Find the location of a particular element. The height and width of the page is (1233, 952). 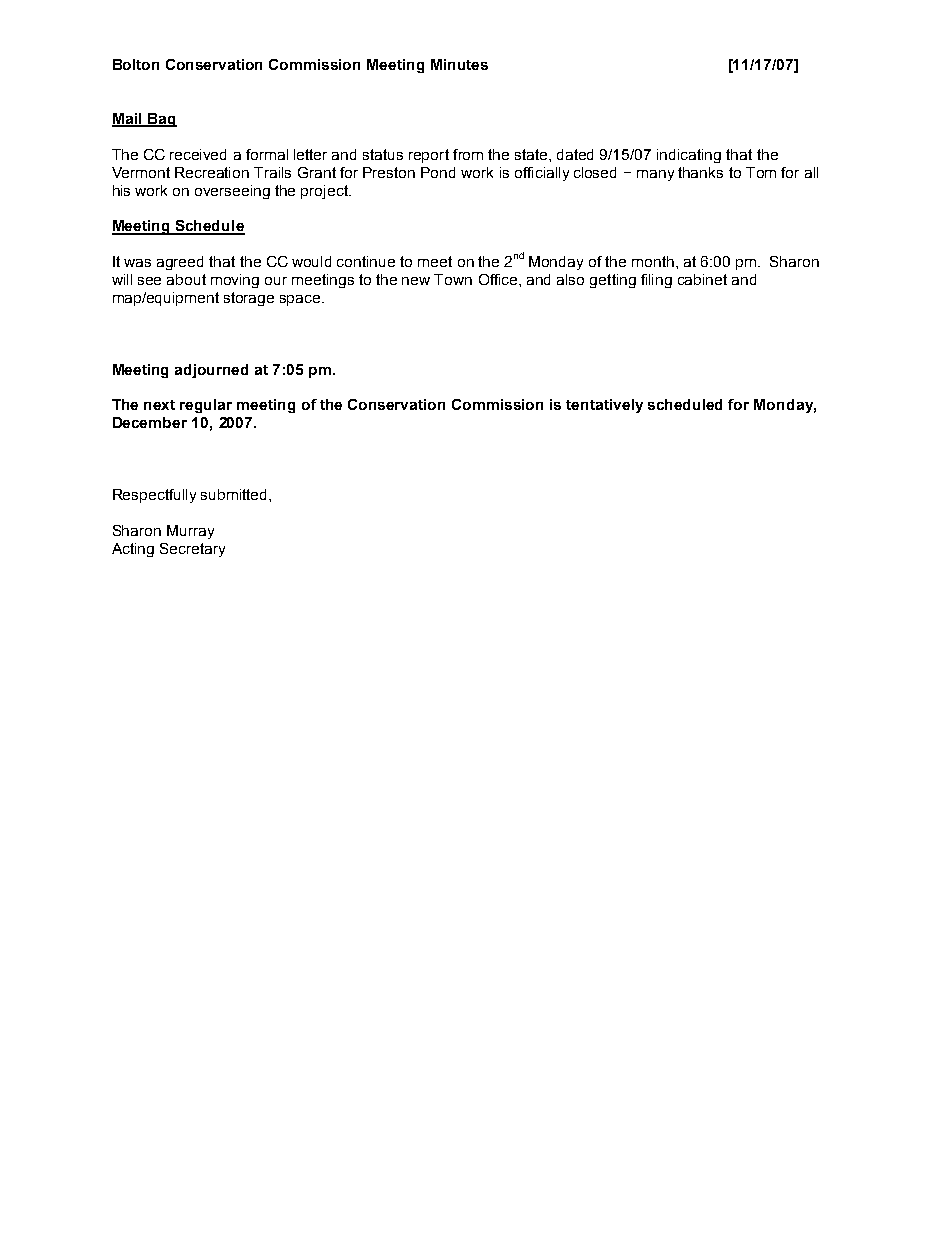

overseeing is located at coordinates (232, 192).
